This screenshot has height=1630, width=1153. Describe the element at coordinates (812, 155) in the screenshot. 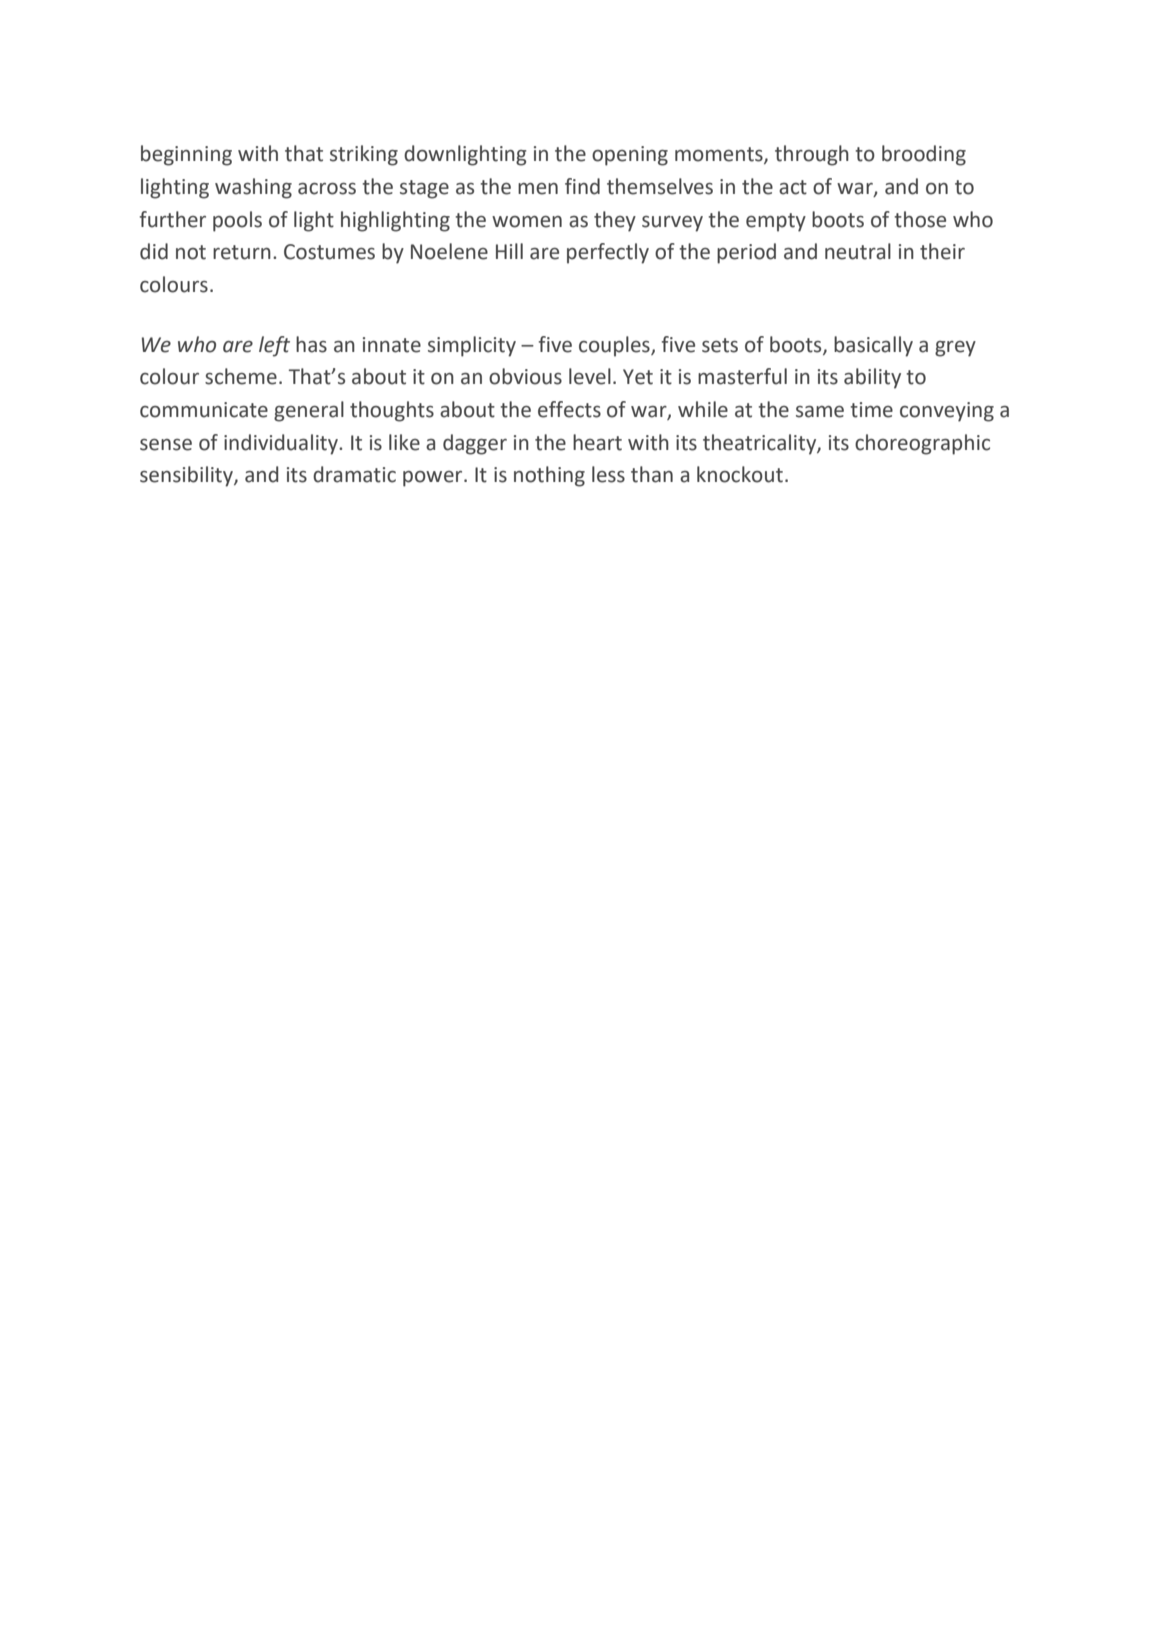

I see `through` at that location.
